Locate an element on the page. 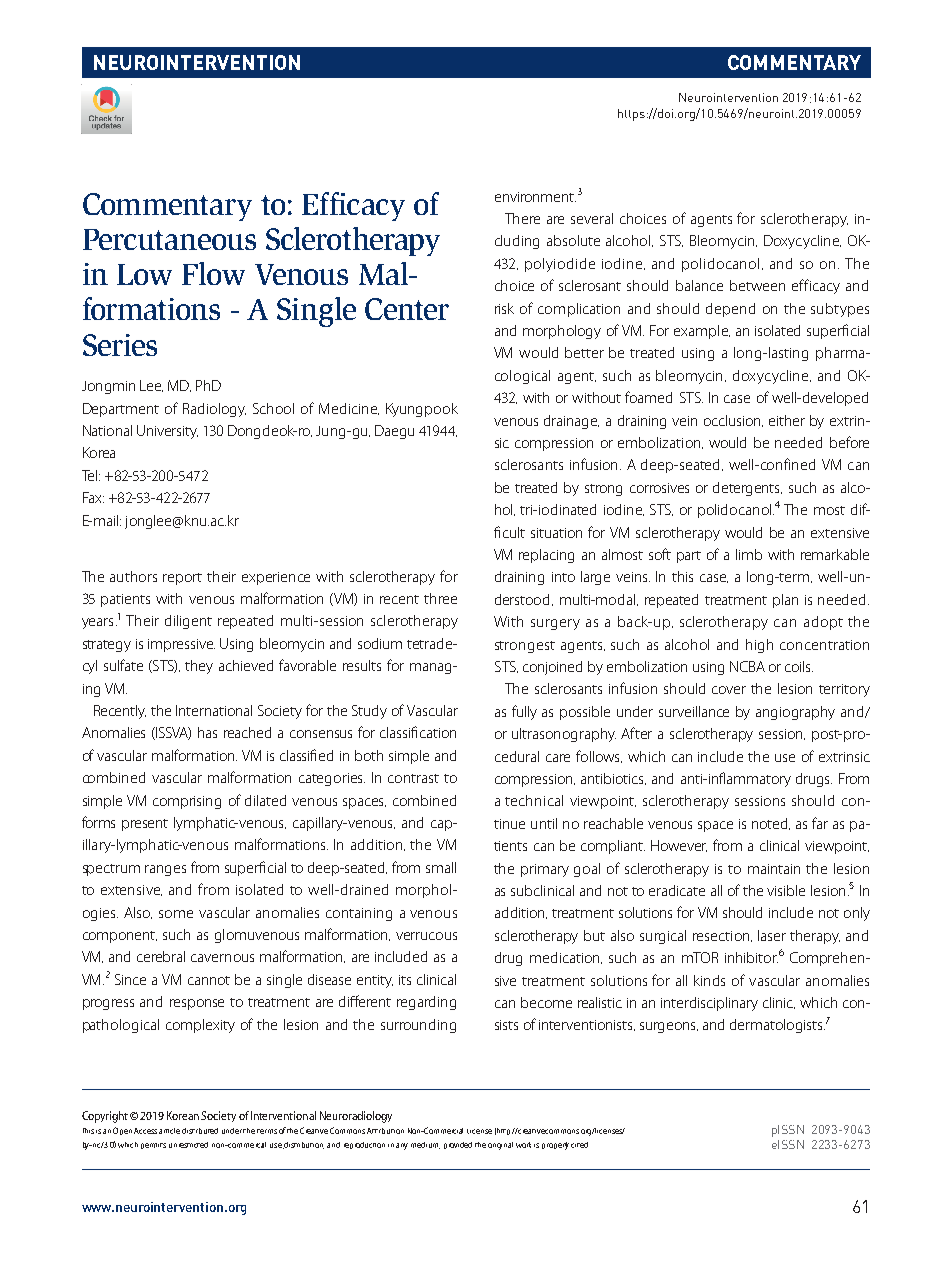 This document has height=1270, width=952. replacing is located at coordinates (546, 556).
